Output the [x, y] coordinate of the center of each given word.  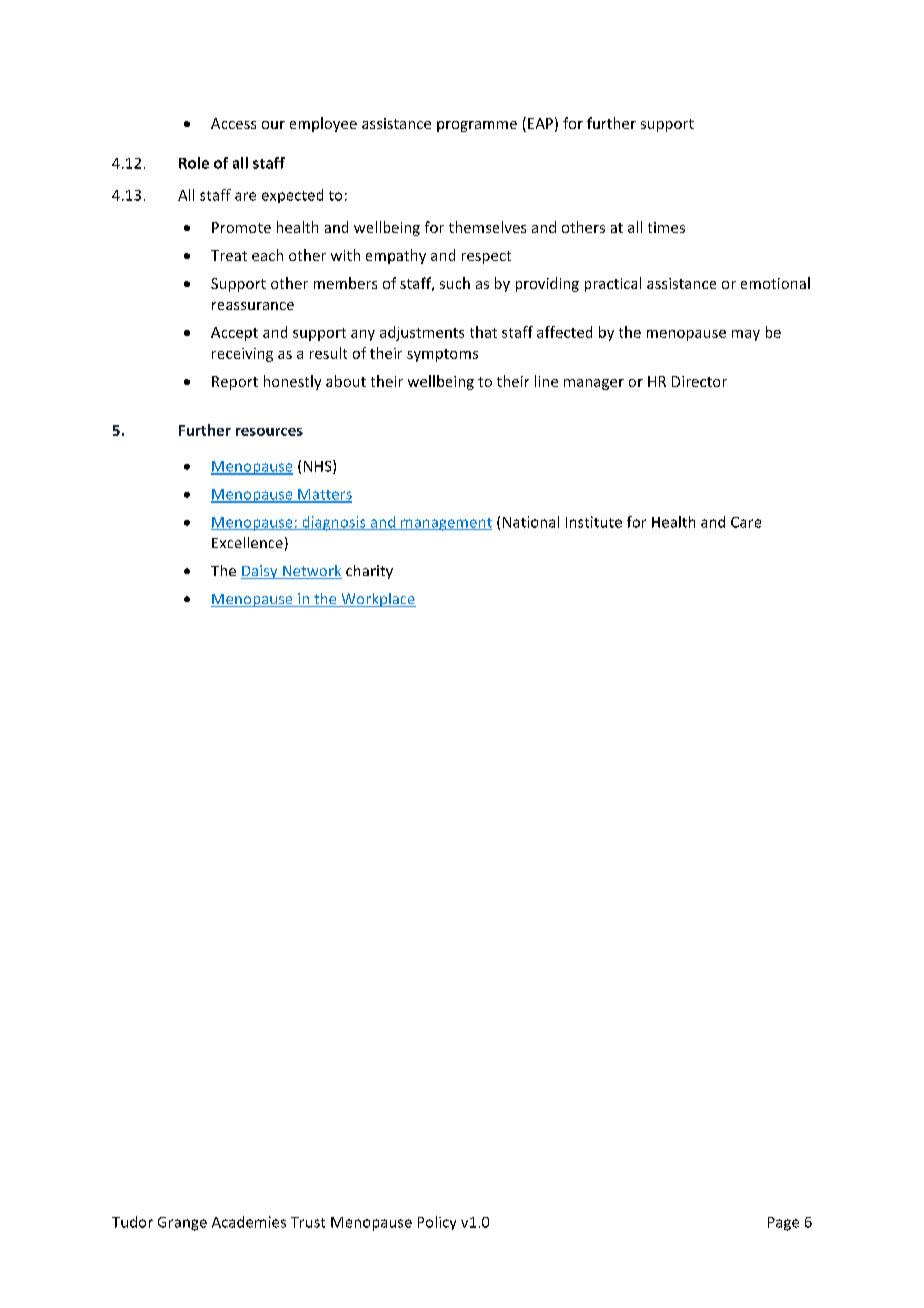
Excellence [247, 542]
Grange [182, 1224]
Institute [594, 522]
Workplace [377, 600]
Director [699, 381]
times [666, 227]
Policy [437, 1223]
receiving [242, 355]
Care [746, 522]
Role [194, 163]
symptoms [442, 355]
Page [783, 1224]
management [445, 524]
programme [477, 126]
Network [311, 572]
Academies [249, 1222]
